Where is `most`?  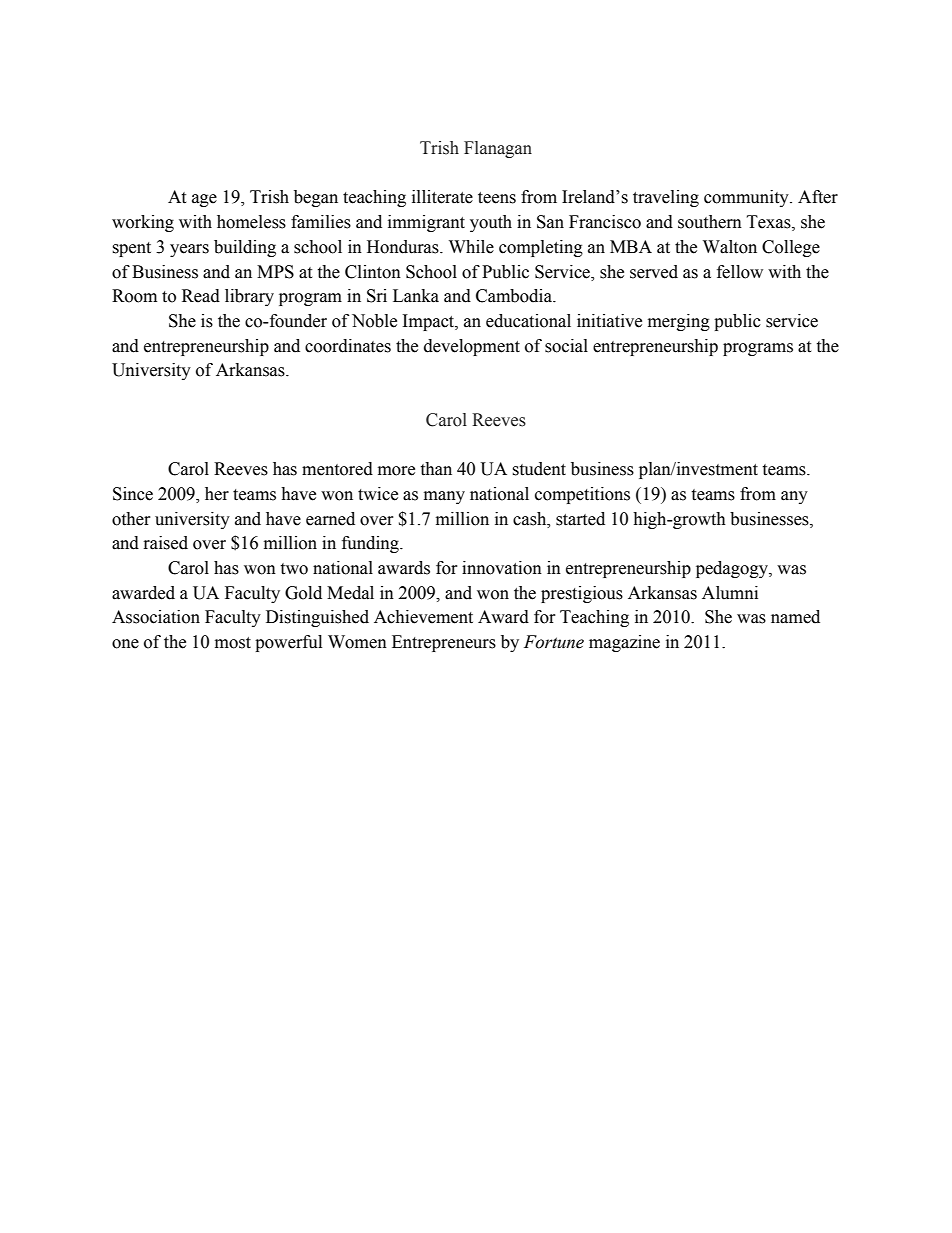
most is located at coordinates (233, 643).
